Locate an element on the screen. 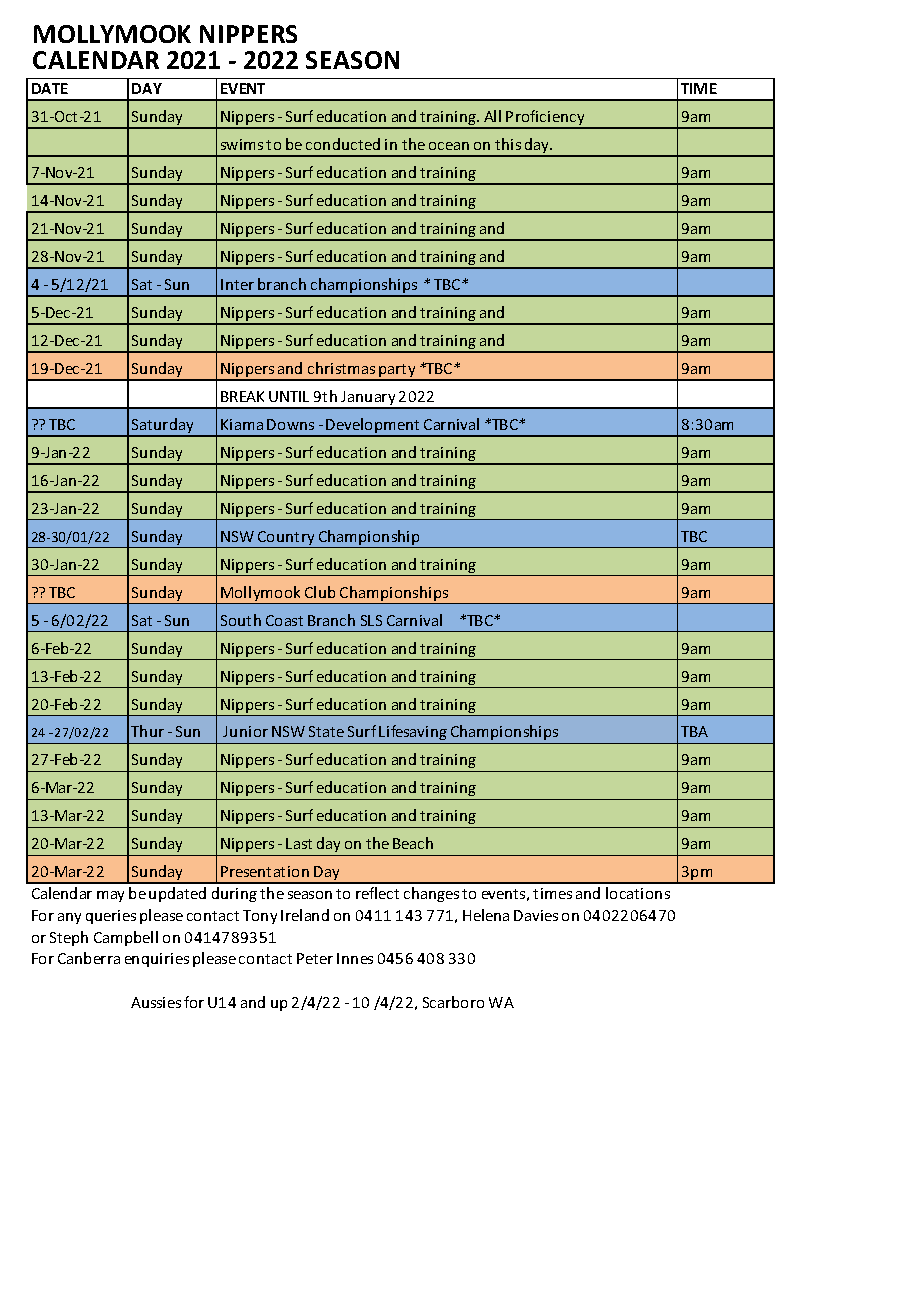  locations is located at coordinates (638, 893).
